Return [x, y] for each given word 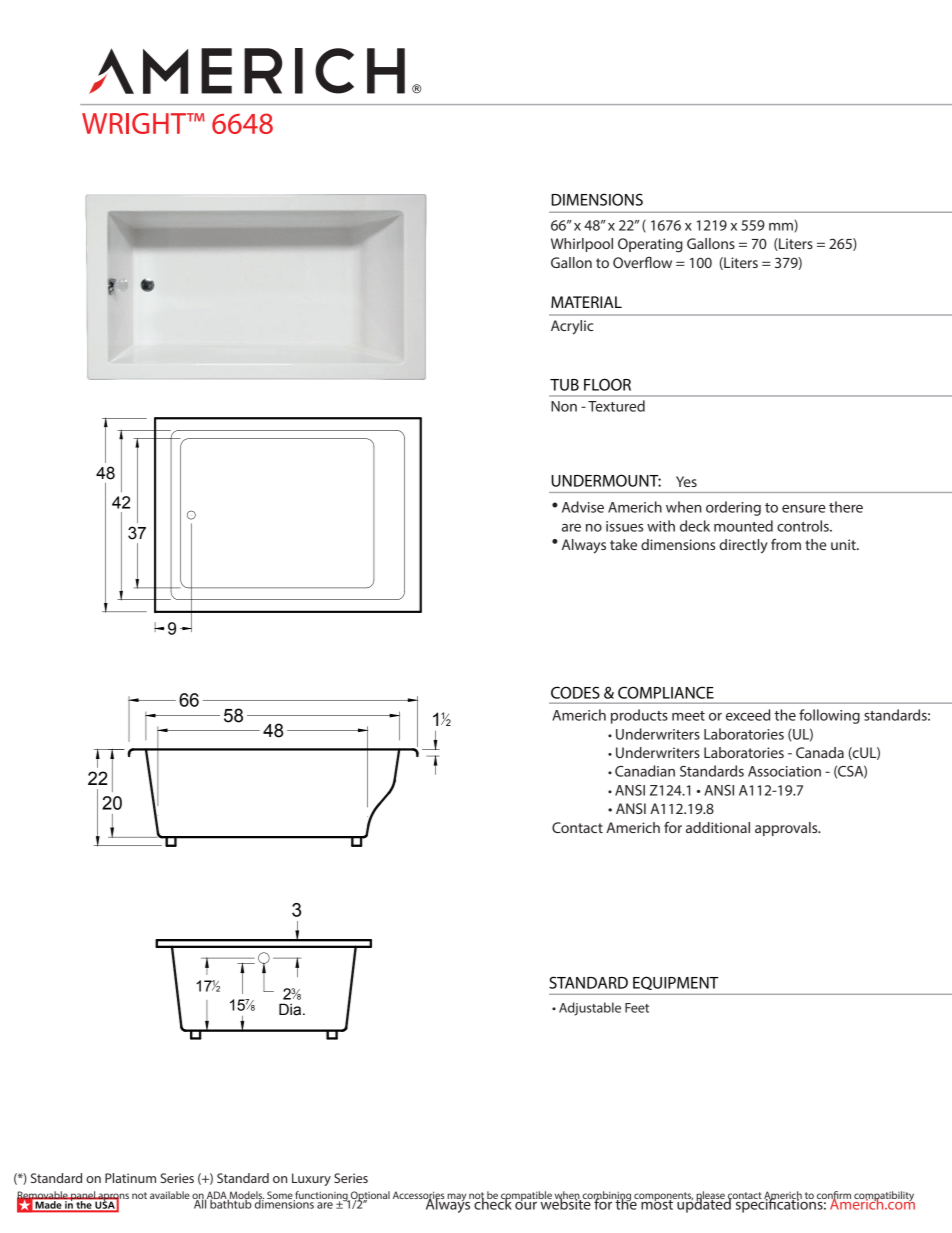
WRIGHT [135, 123]
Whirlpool [582, 245]
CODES [575, 692]
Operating [650, 245]
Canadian [645, 771]
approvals [787, 829]
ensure [804, 509]
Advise [583, 507]
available [170, 1195]
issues [624, 526]
